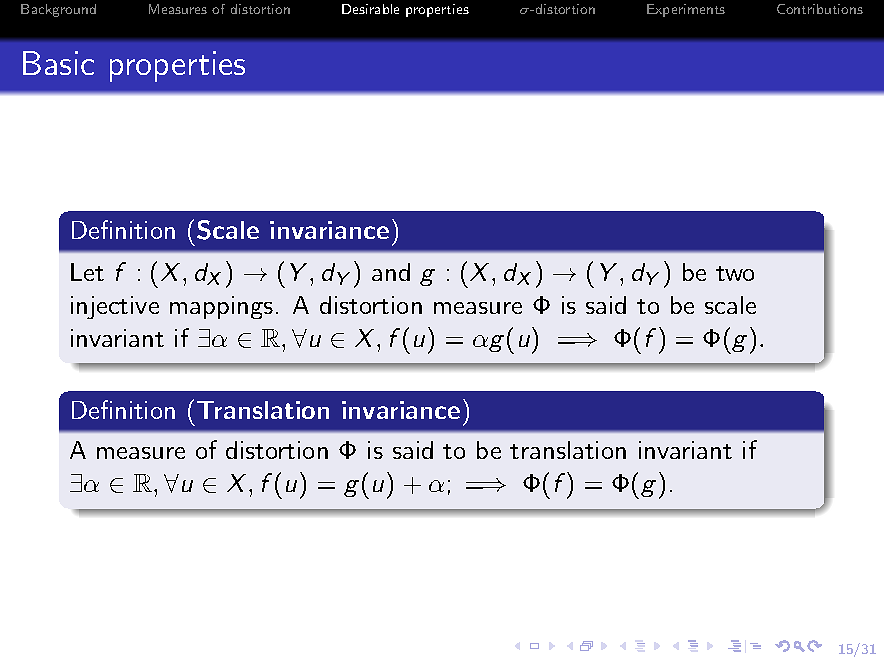 The height and width of the image is (663, 884). I want to click on Desirable, so click(370, 9).
